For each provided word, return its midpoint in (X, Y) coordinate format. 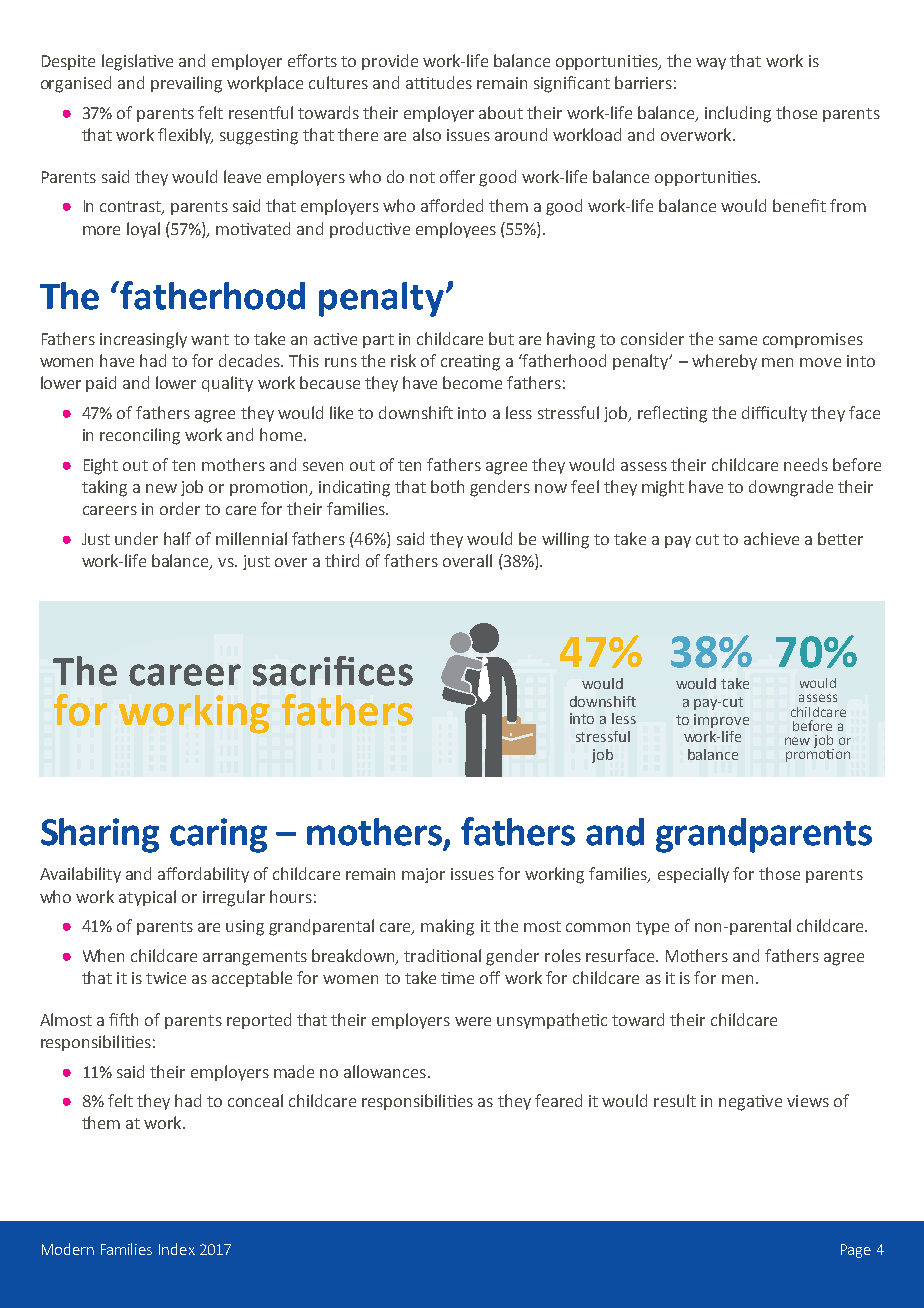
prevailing (186, 84)
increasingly (143, 340)
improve (721, 721)
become (472, 382)
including (738, 114)
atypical (147, 898)
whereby (724, 362)
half (177, 538)
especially (693, 875)
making (447, 927)
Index (177, 1249)
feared (558, 1100)
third (342, 560)
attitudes (439, 82)
